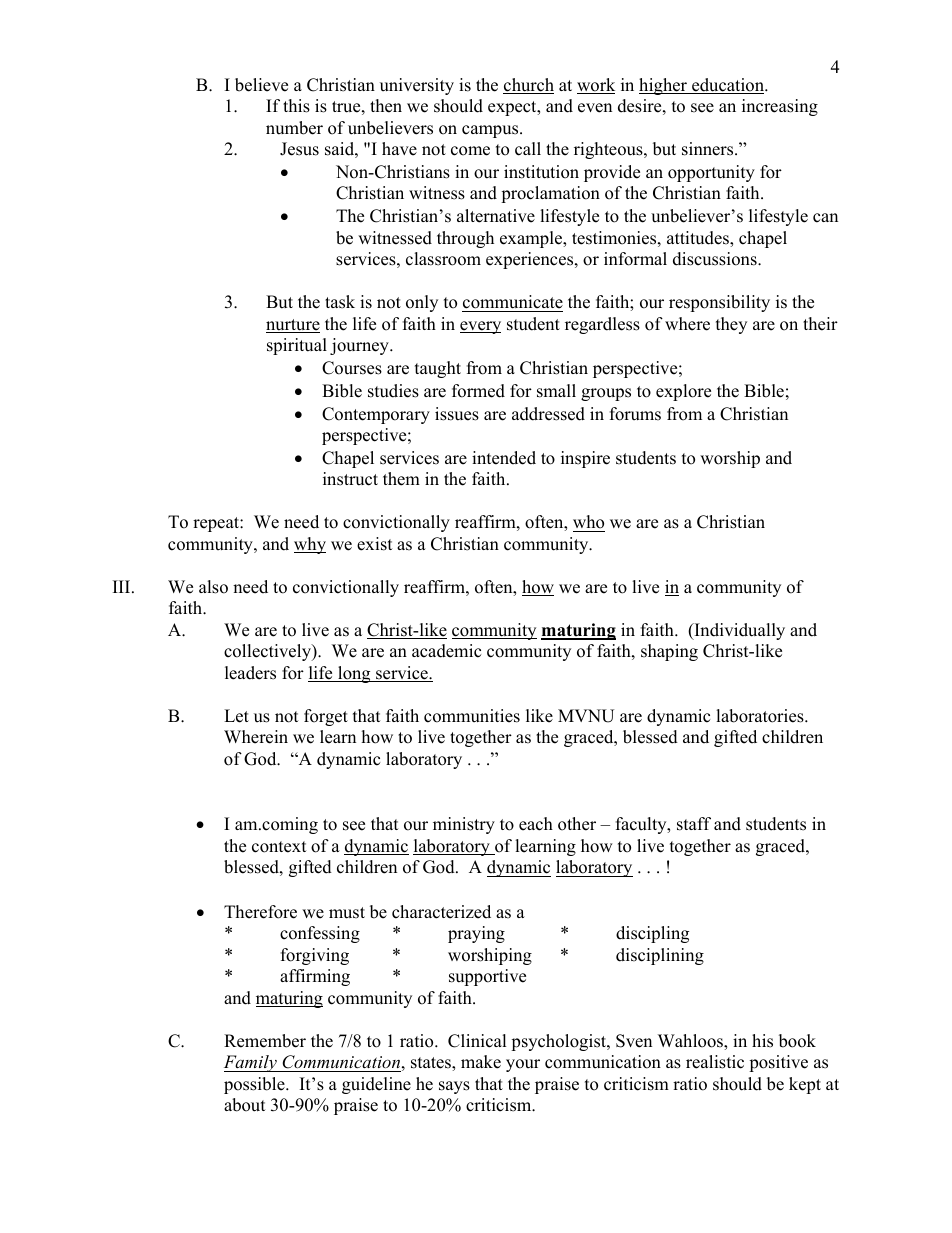 Image resolution: width=952 pixels, height=1233 pixels. Describe the element at coordinates (446, 651) in the screenshot. I see `academic` at that location.
